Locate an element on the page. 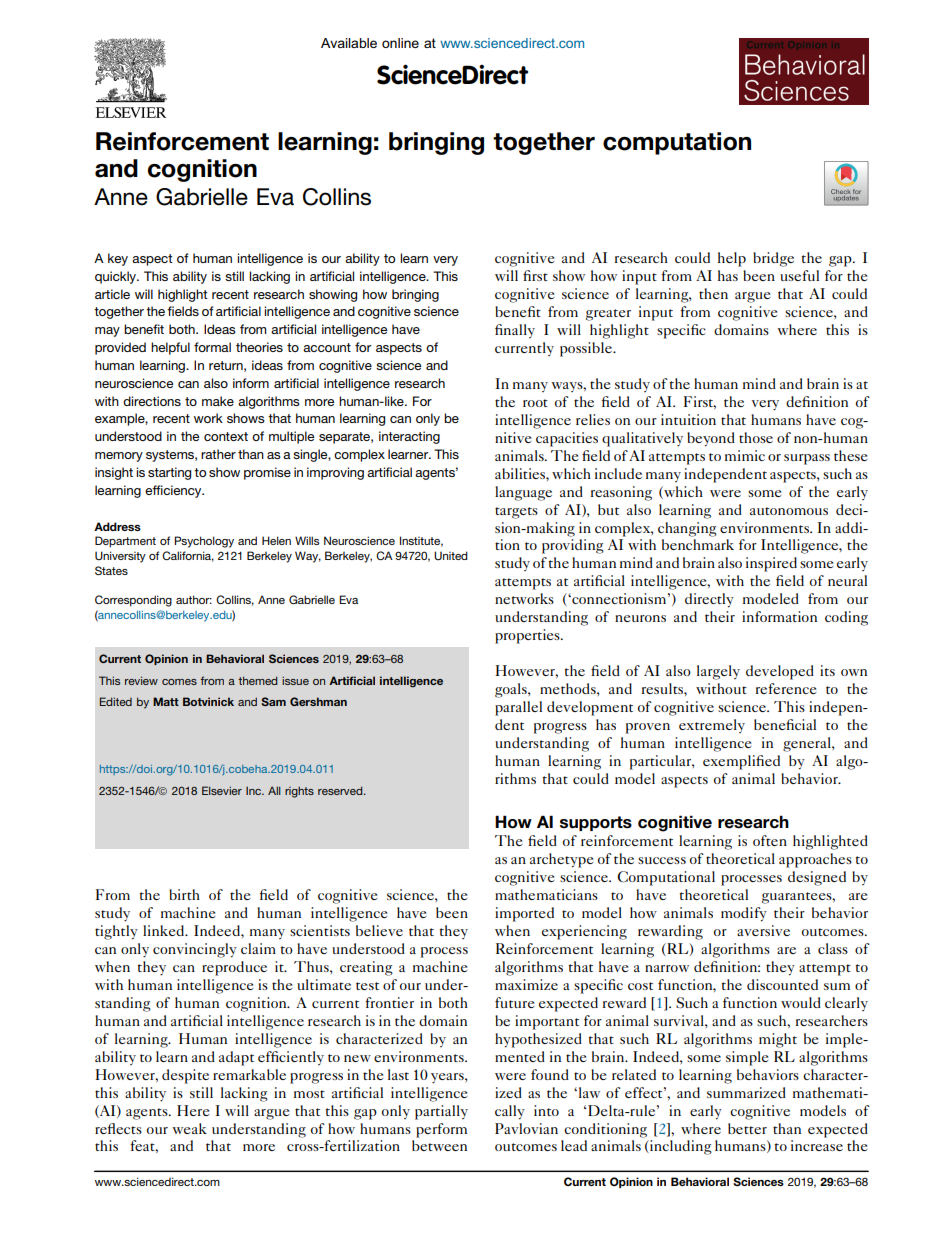  United is located at coordinates (451, 555).
